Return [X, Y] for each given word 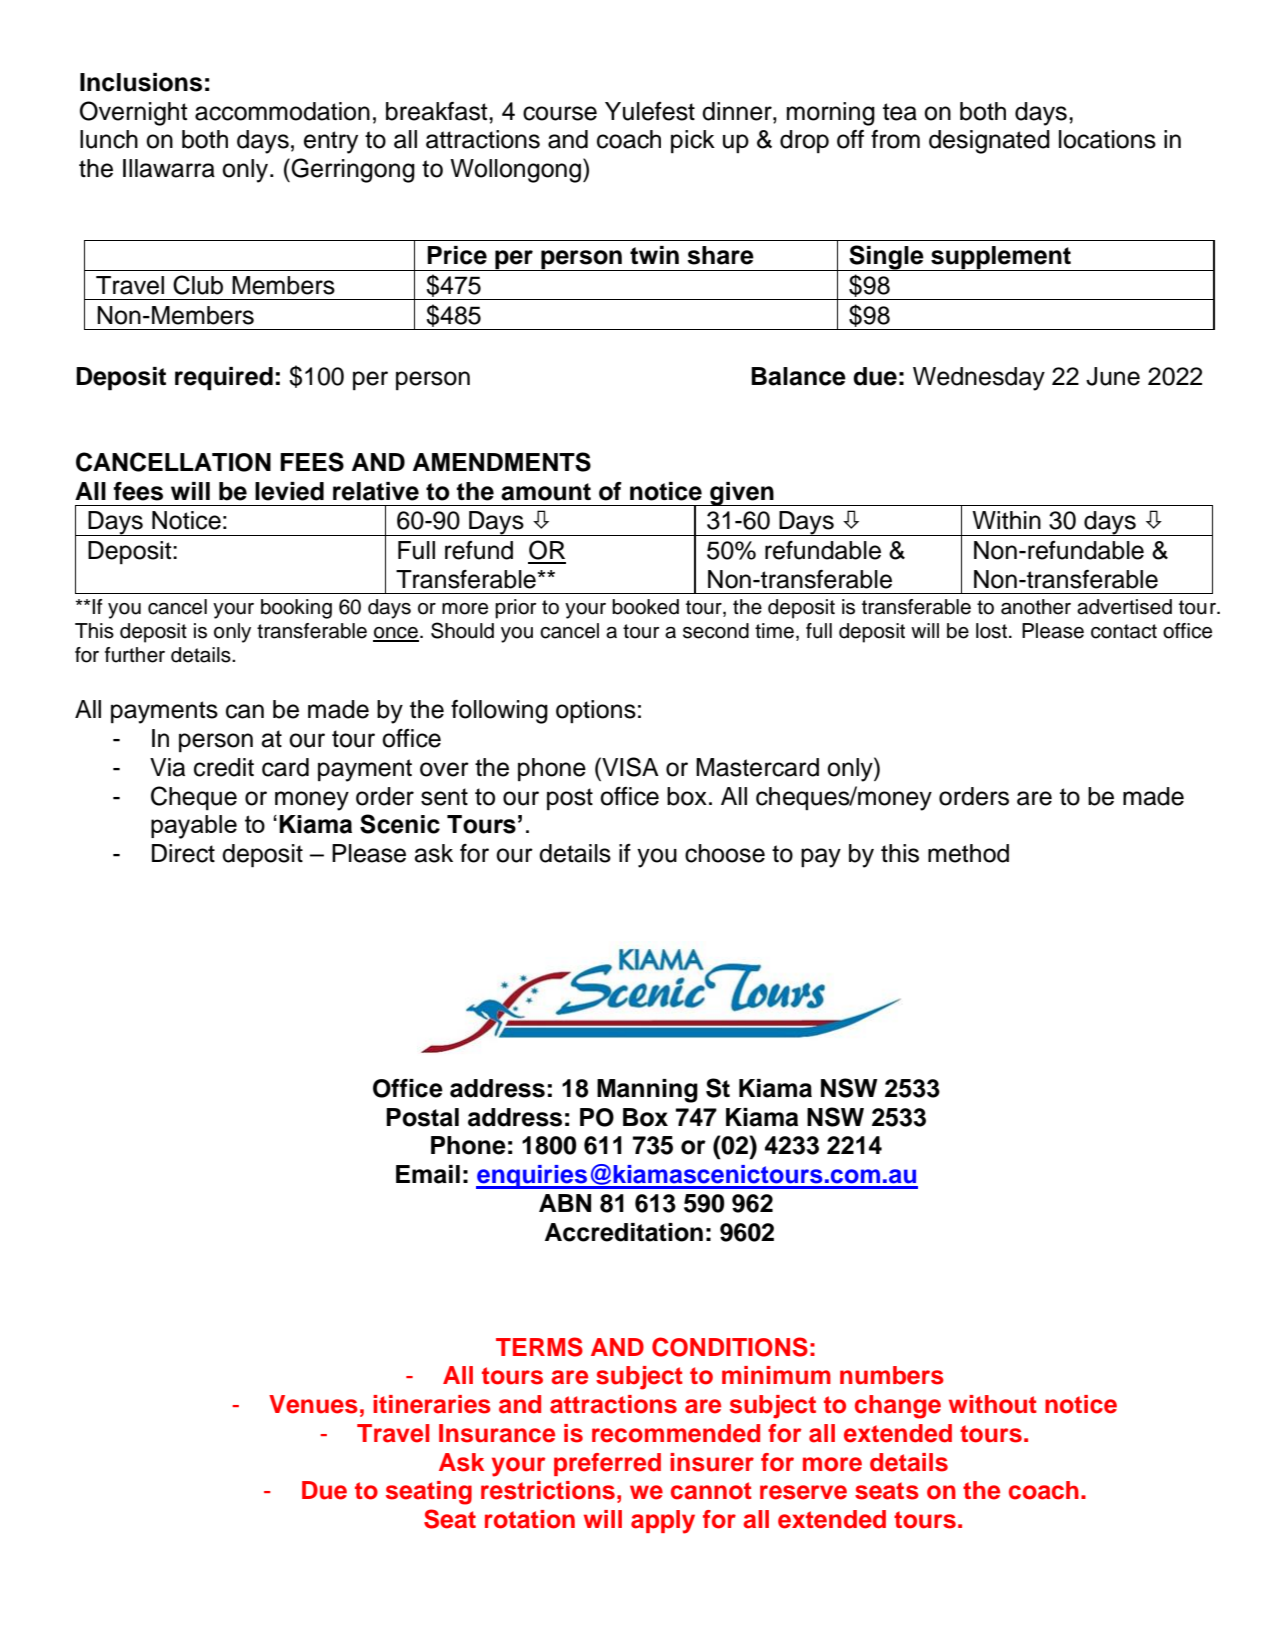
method [968, 853]
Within [1006, 520]
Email [428, 1174]
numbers [892, 1375]
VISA [629, 767]
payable [194, 827]
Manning [647, 1091]
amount [546, 492]
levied [289, 491]
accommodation [282, 111]
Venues [313, 1404]
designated [989, 142]
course [560, 113]
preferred [607, 1464]
